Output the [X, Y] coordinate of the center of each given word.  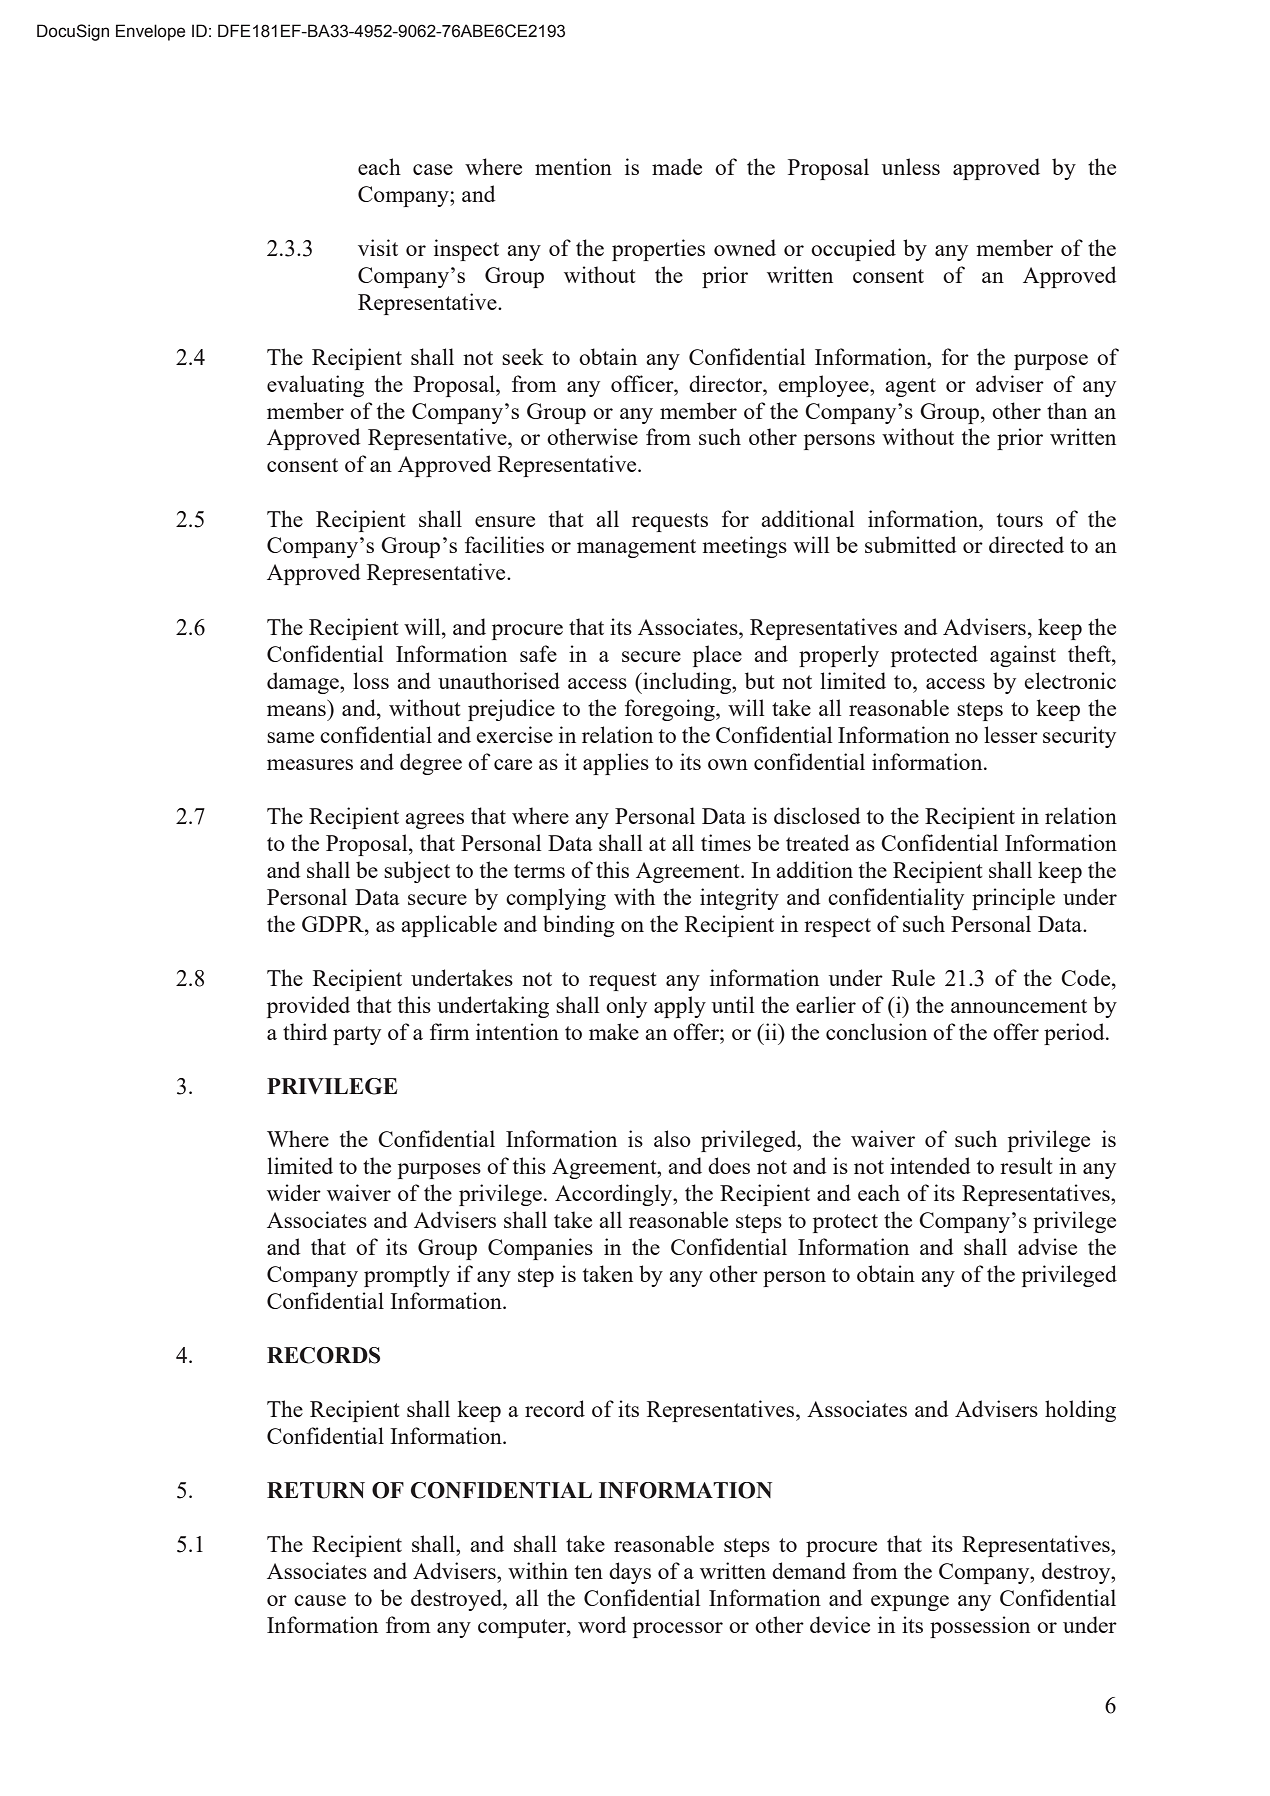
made [677, 166]
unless [911, 166]
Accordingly [614, 1195]
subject [417, 872]
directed [1026, 544]
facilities [504, 544]
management [636, 548]
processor [678, 1630]
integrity [739, 899]
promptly [407, 1276]
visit [378, 247]
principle [1013, 899]
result [1026, 1165]
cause [320, 1600]
